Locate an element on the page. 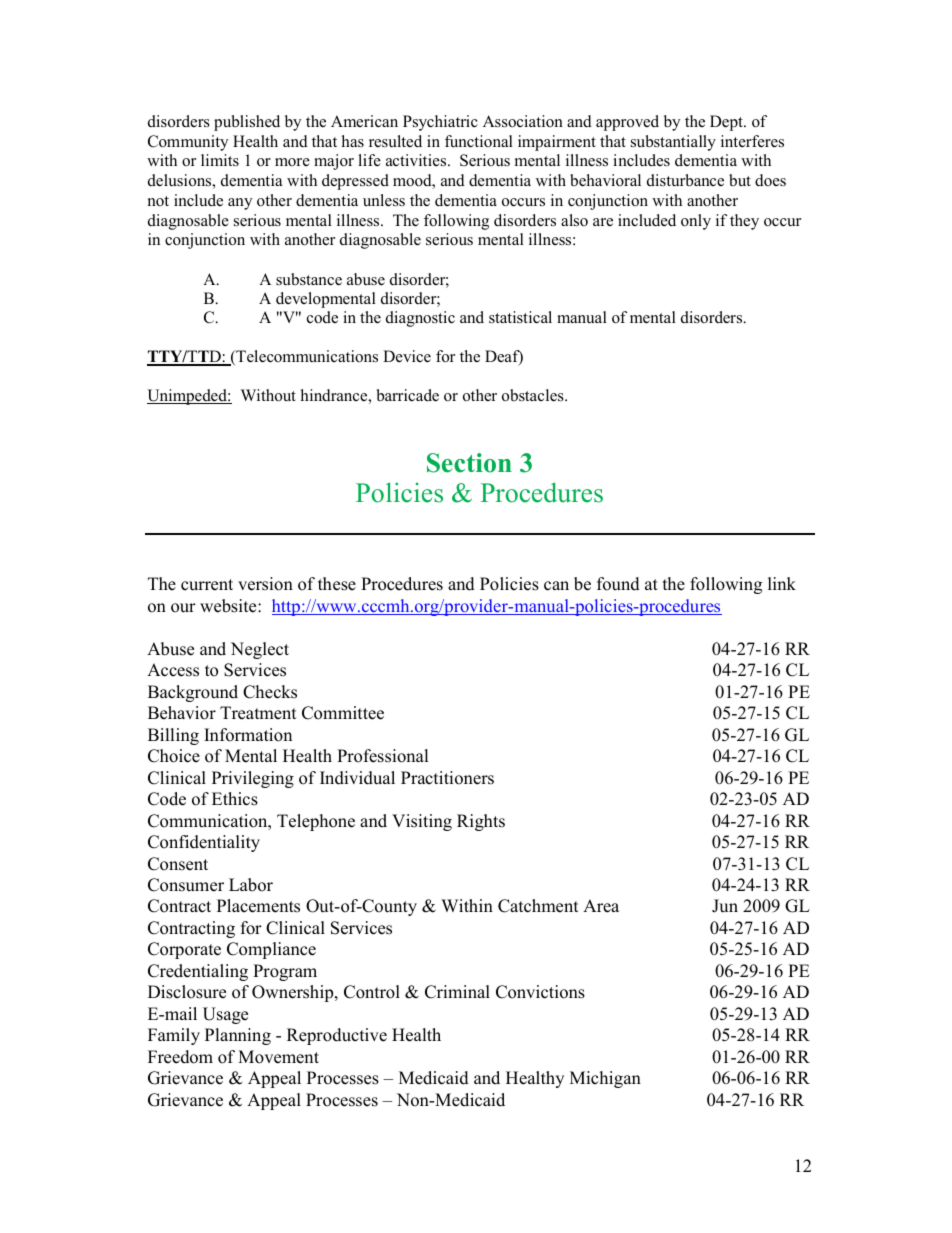  limits is located at coordinates (220, 160).
